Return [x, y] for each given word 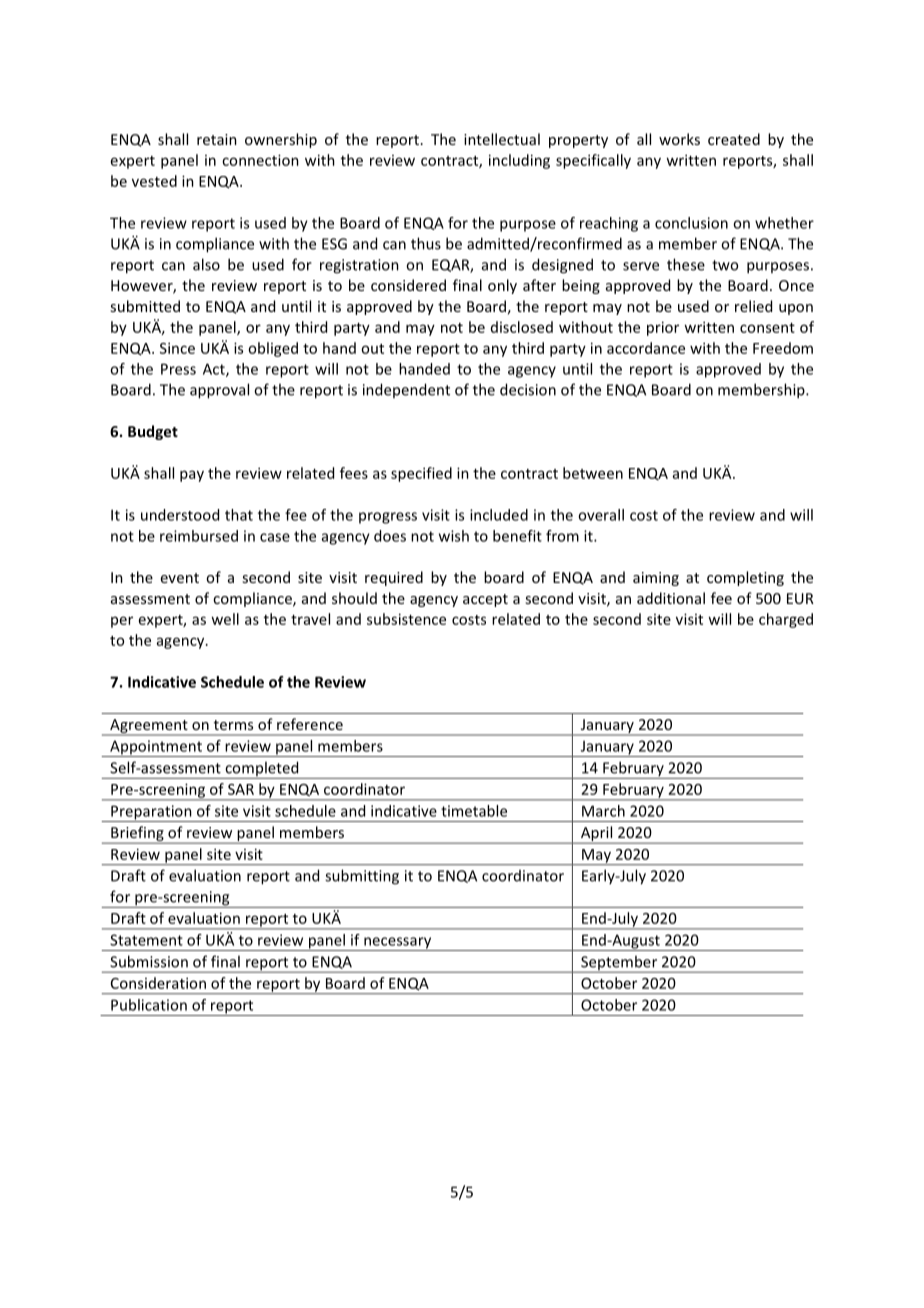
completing [745, 578]
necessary [398, 944]
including [519, 161]
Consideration [158, 983]
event [180, 578]
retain [217, 139]
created [734, 139]
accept [485, 600]
